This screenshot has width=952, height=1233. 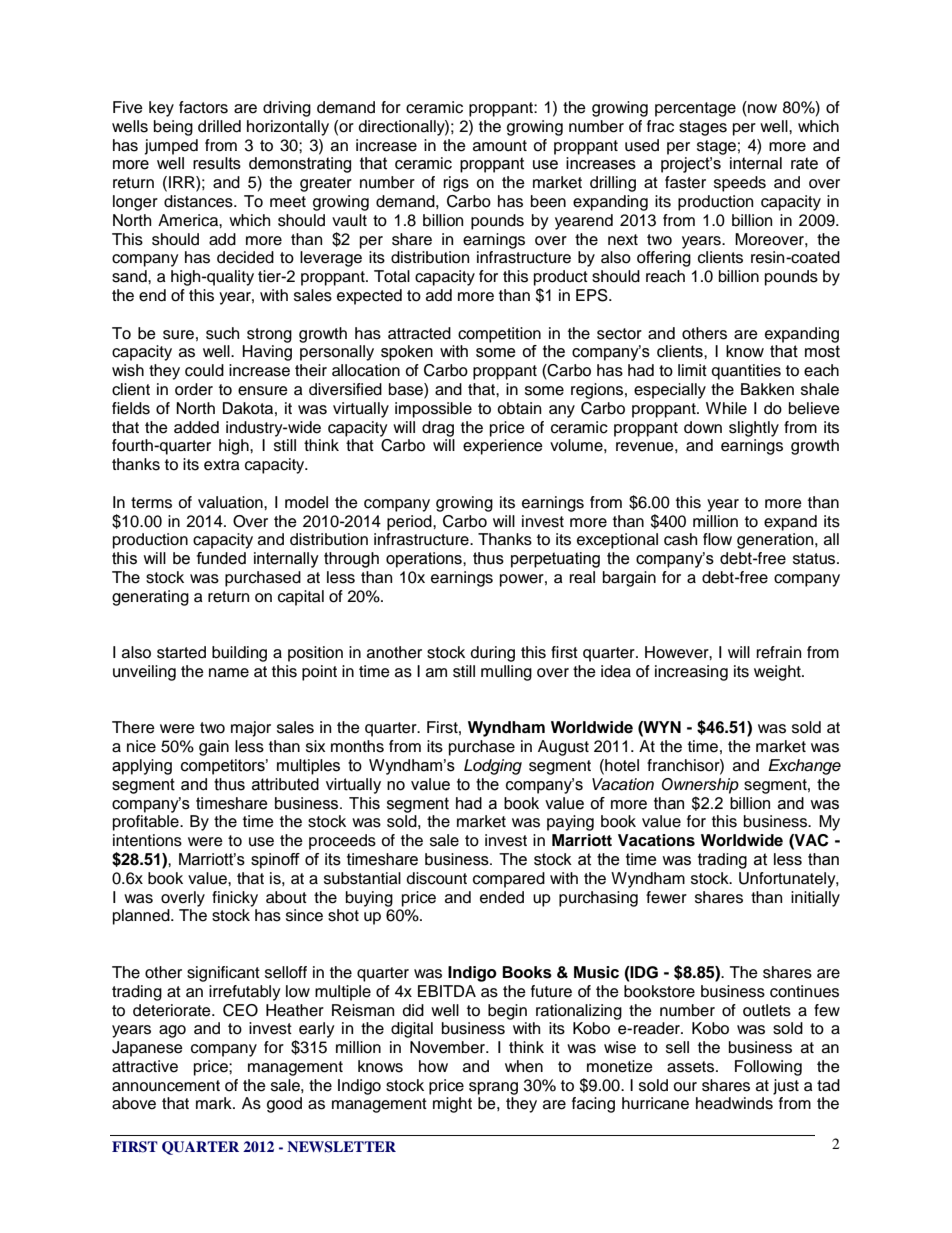 What do you see at coordinates (219, 126) in the screenshot?
I see `drilled` at bounding box center [219, 126].
